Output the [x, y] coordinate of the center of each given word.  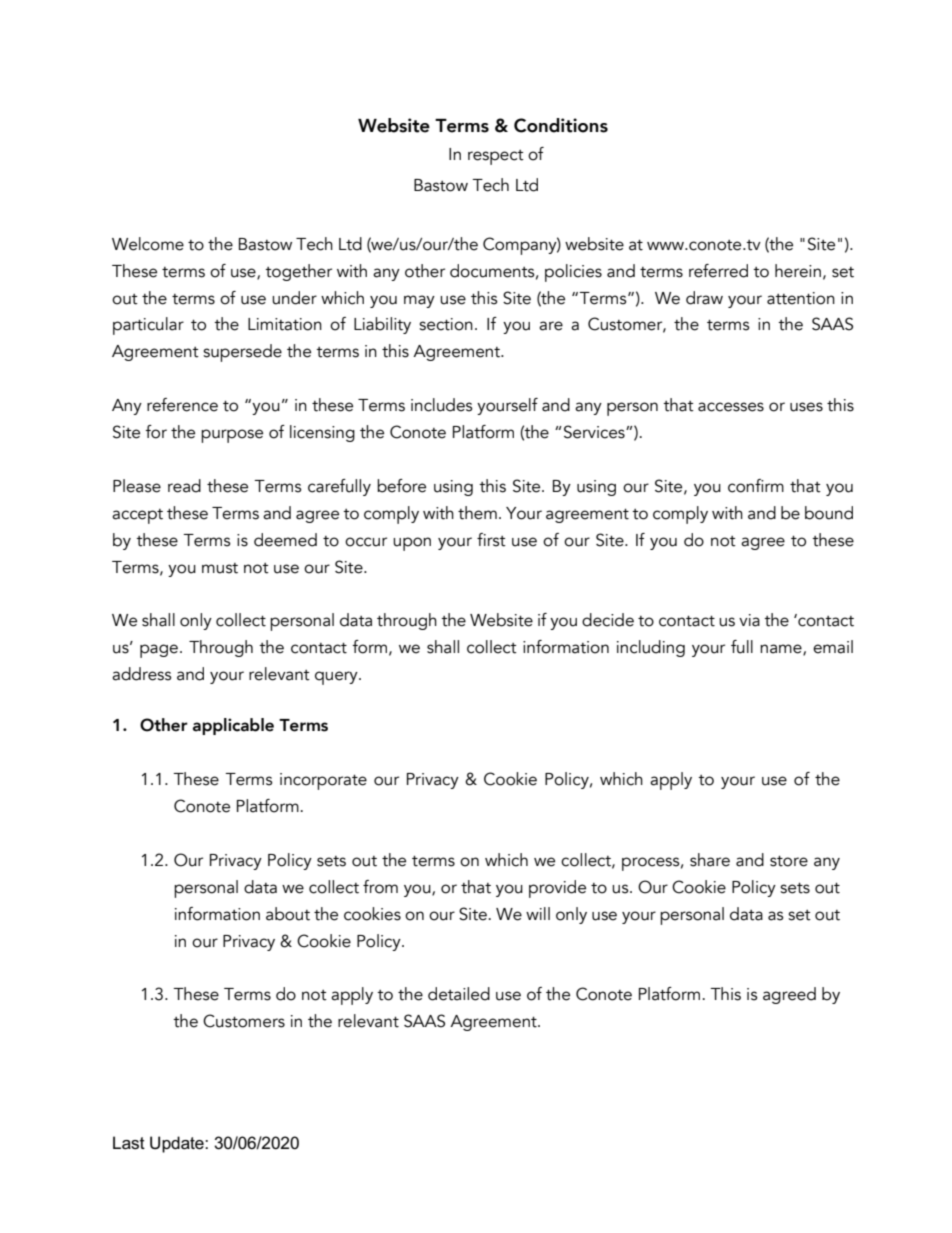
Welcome [148, 244]
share [710, 860]
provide [557, 889]
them [477, 513]
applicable [233, 726]
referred [718, 271]
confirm [756, 486]
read [184, 486]
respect [496, 157]
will [538, 913]
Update [178, 1144]
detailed [459, 994]
